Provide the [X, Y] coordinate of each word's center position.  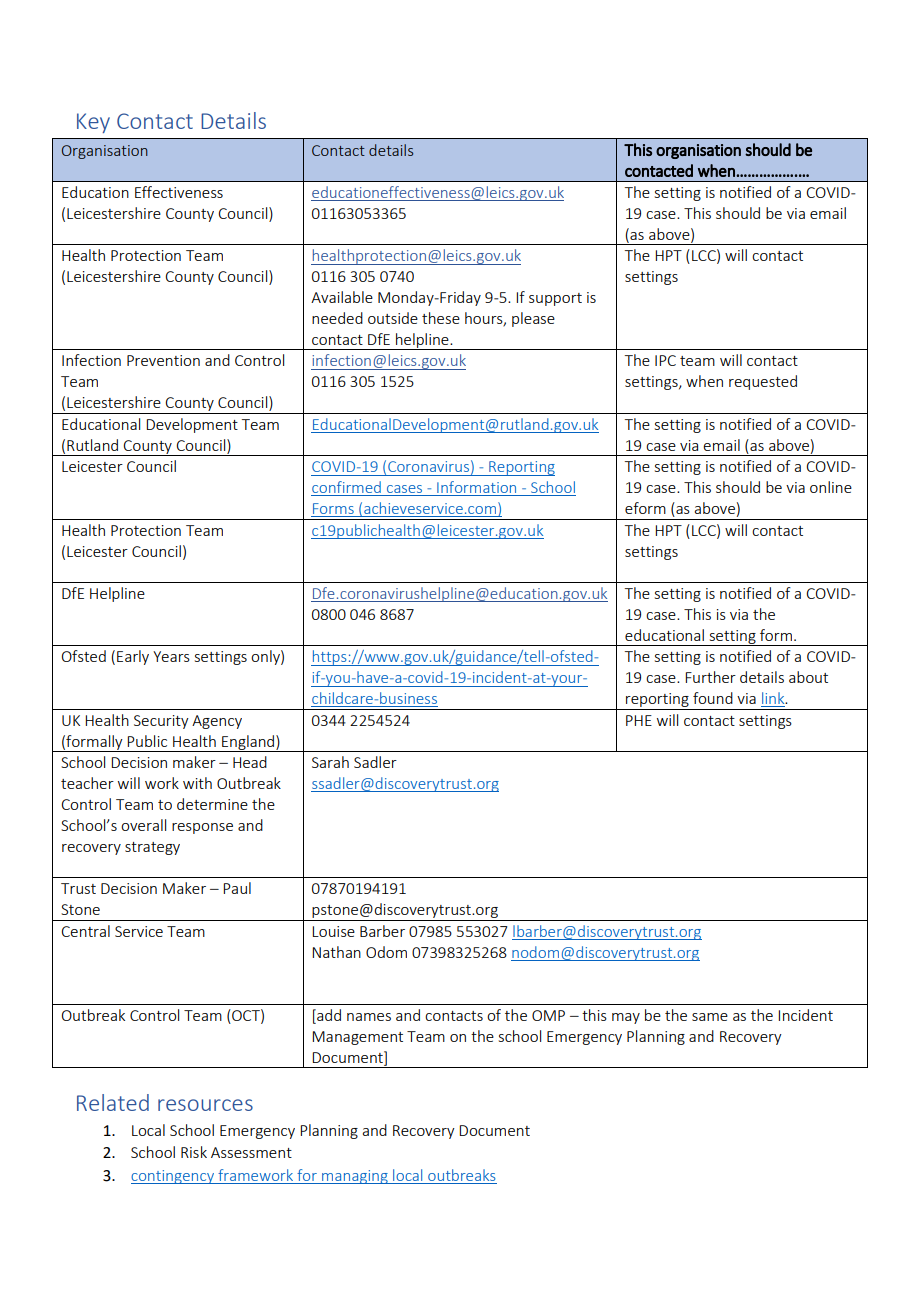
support [555, 299]
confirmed [347, 488]
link [774, 699]
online [831, 487]
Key [93, 123]
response [202, 828]
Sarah [330, 762]
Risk [194, 1152]
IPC [665, 360]
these [441, 318]
